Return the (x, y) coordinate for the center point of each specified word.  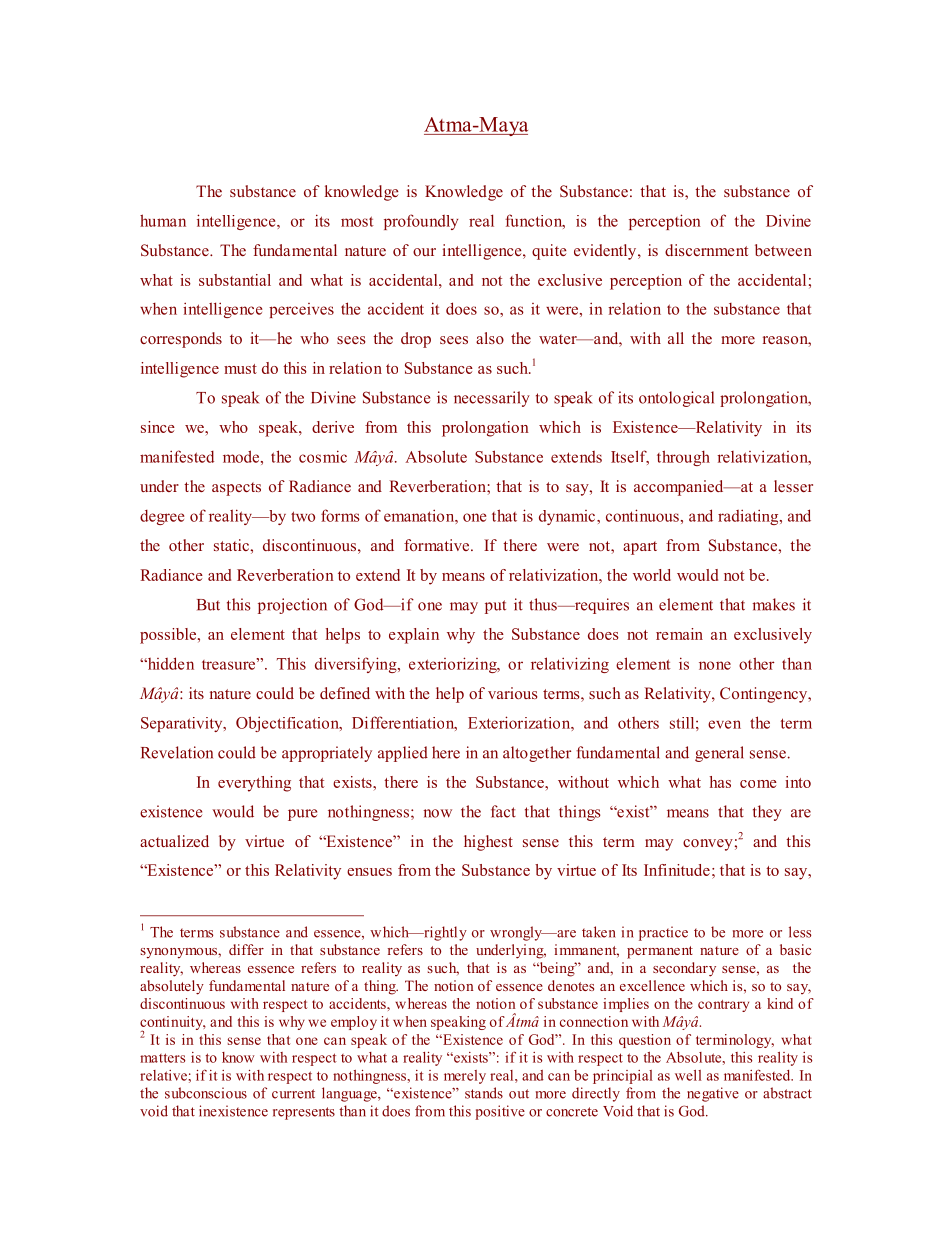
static (232, 545)
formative (438, 545)
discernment (706, 250)
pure (302, 815)
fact (503, 811)
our (424, 252)
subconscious (206, 1093)
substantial (235, 280)
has (720, 782)
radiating (749, 517)
